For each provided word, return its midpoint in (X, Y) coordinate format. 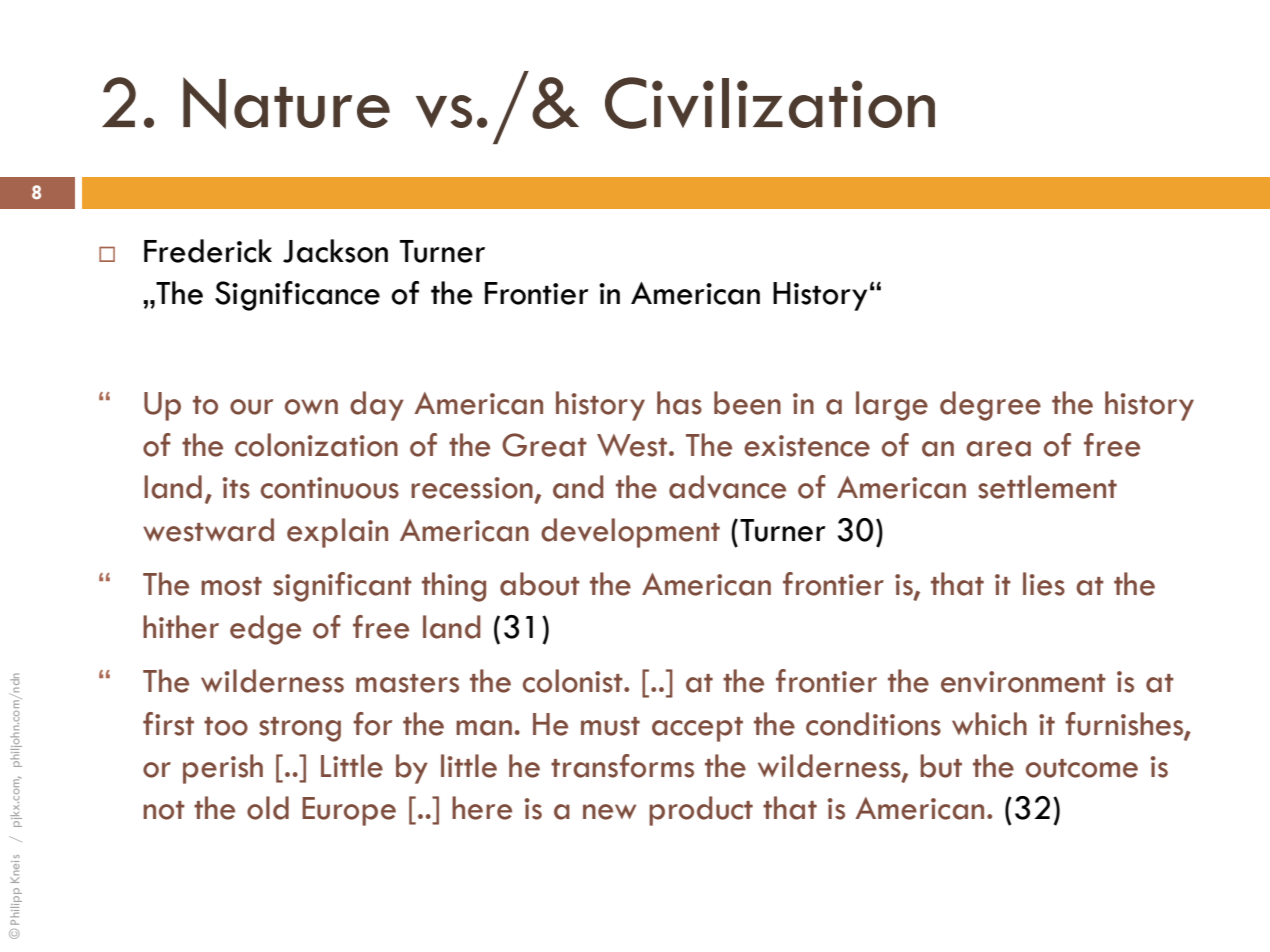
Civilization (770, 103)
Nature (286, 103)
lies (1044, 584)
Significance (297, 296)
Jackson (335, 251)
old (268, 808)
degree (990, 406)
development (630, 533)
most (231, 586)
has (679, 403)
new (609, 812)
